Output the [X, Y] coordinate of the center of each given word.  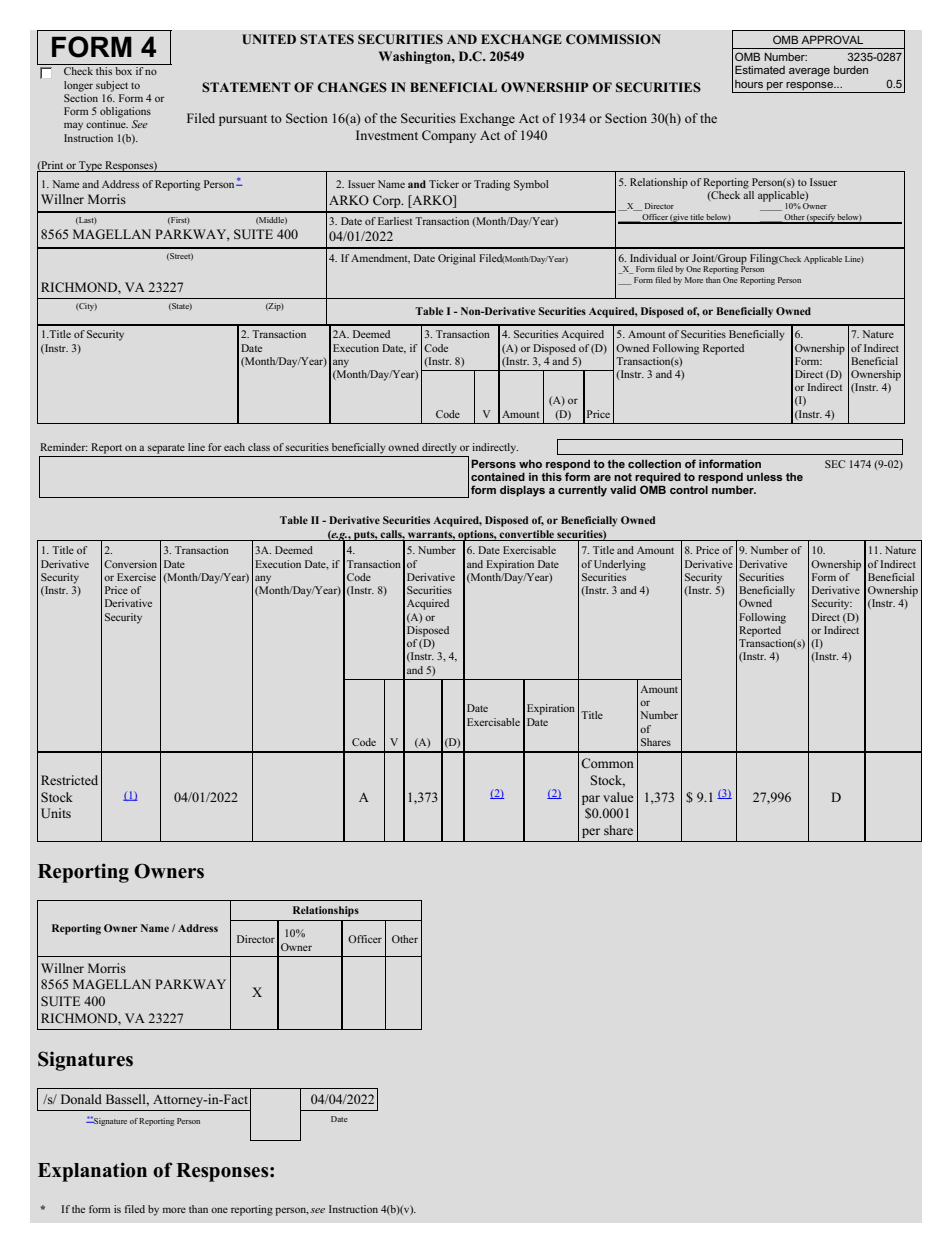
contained [498, 476]
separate [166, 449]
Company [449, 136]
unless [764, 477]
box [123, 71]
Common [607, 763]
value [618, 797]
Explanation [92, 1172]
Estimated [760, 69]
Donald [81, 1099]
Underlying [620, 565]
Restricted [69, 780]
